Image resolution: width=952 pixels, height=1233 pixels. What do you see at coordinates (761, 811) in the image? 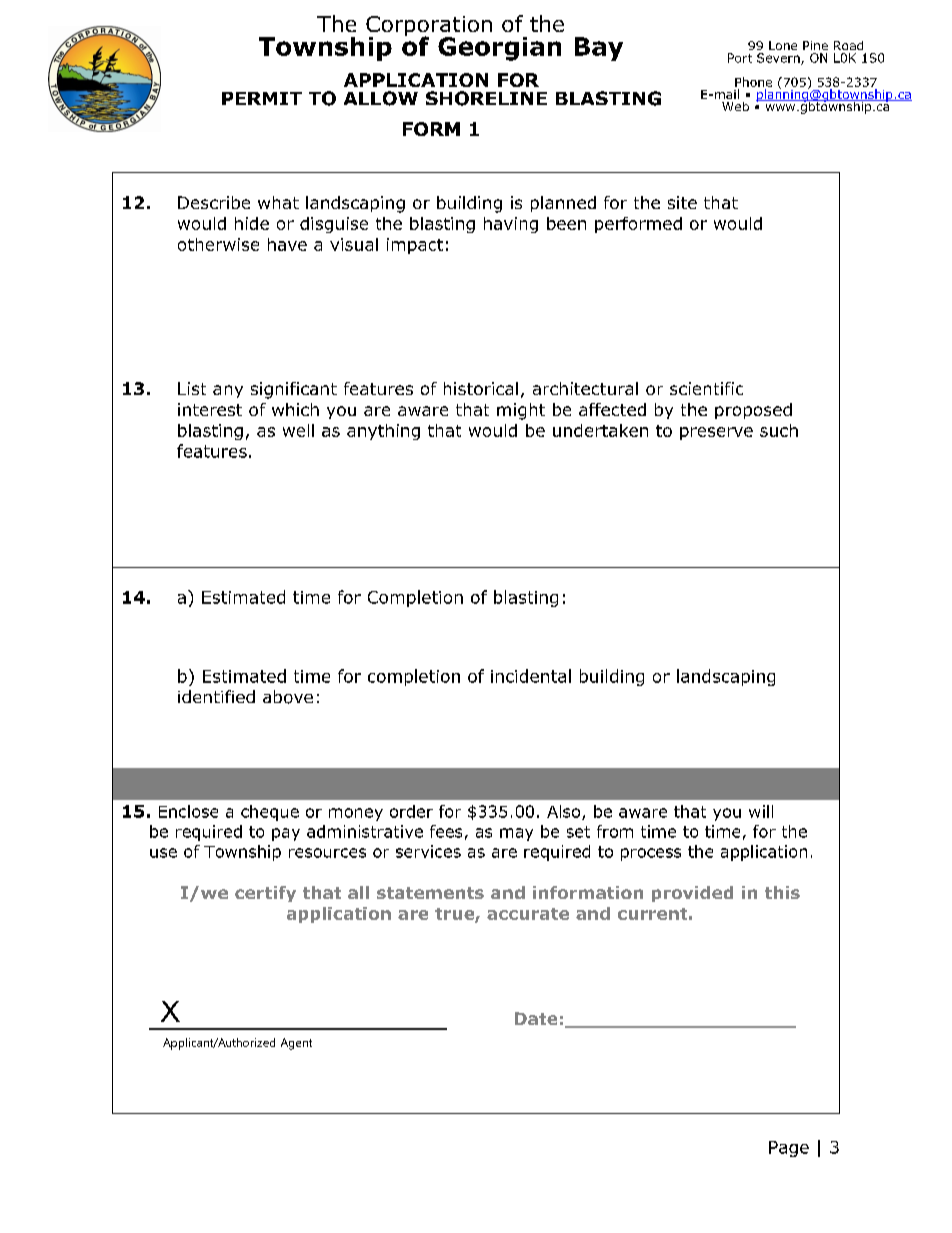
I see `will` at bounding box center [761, 811].
